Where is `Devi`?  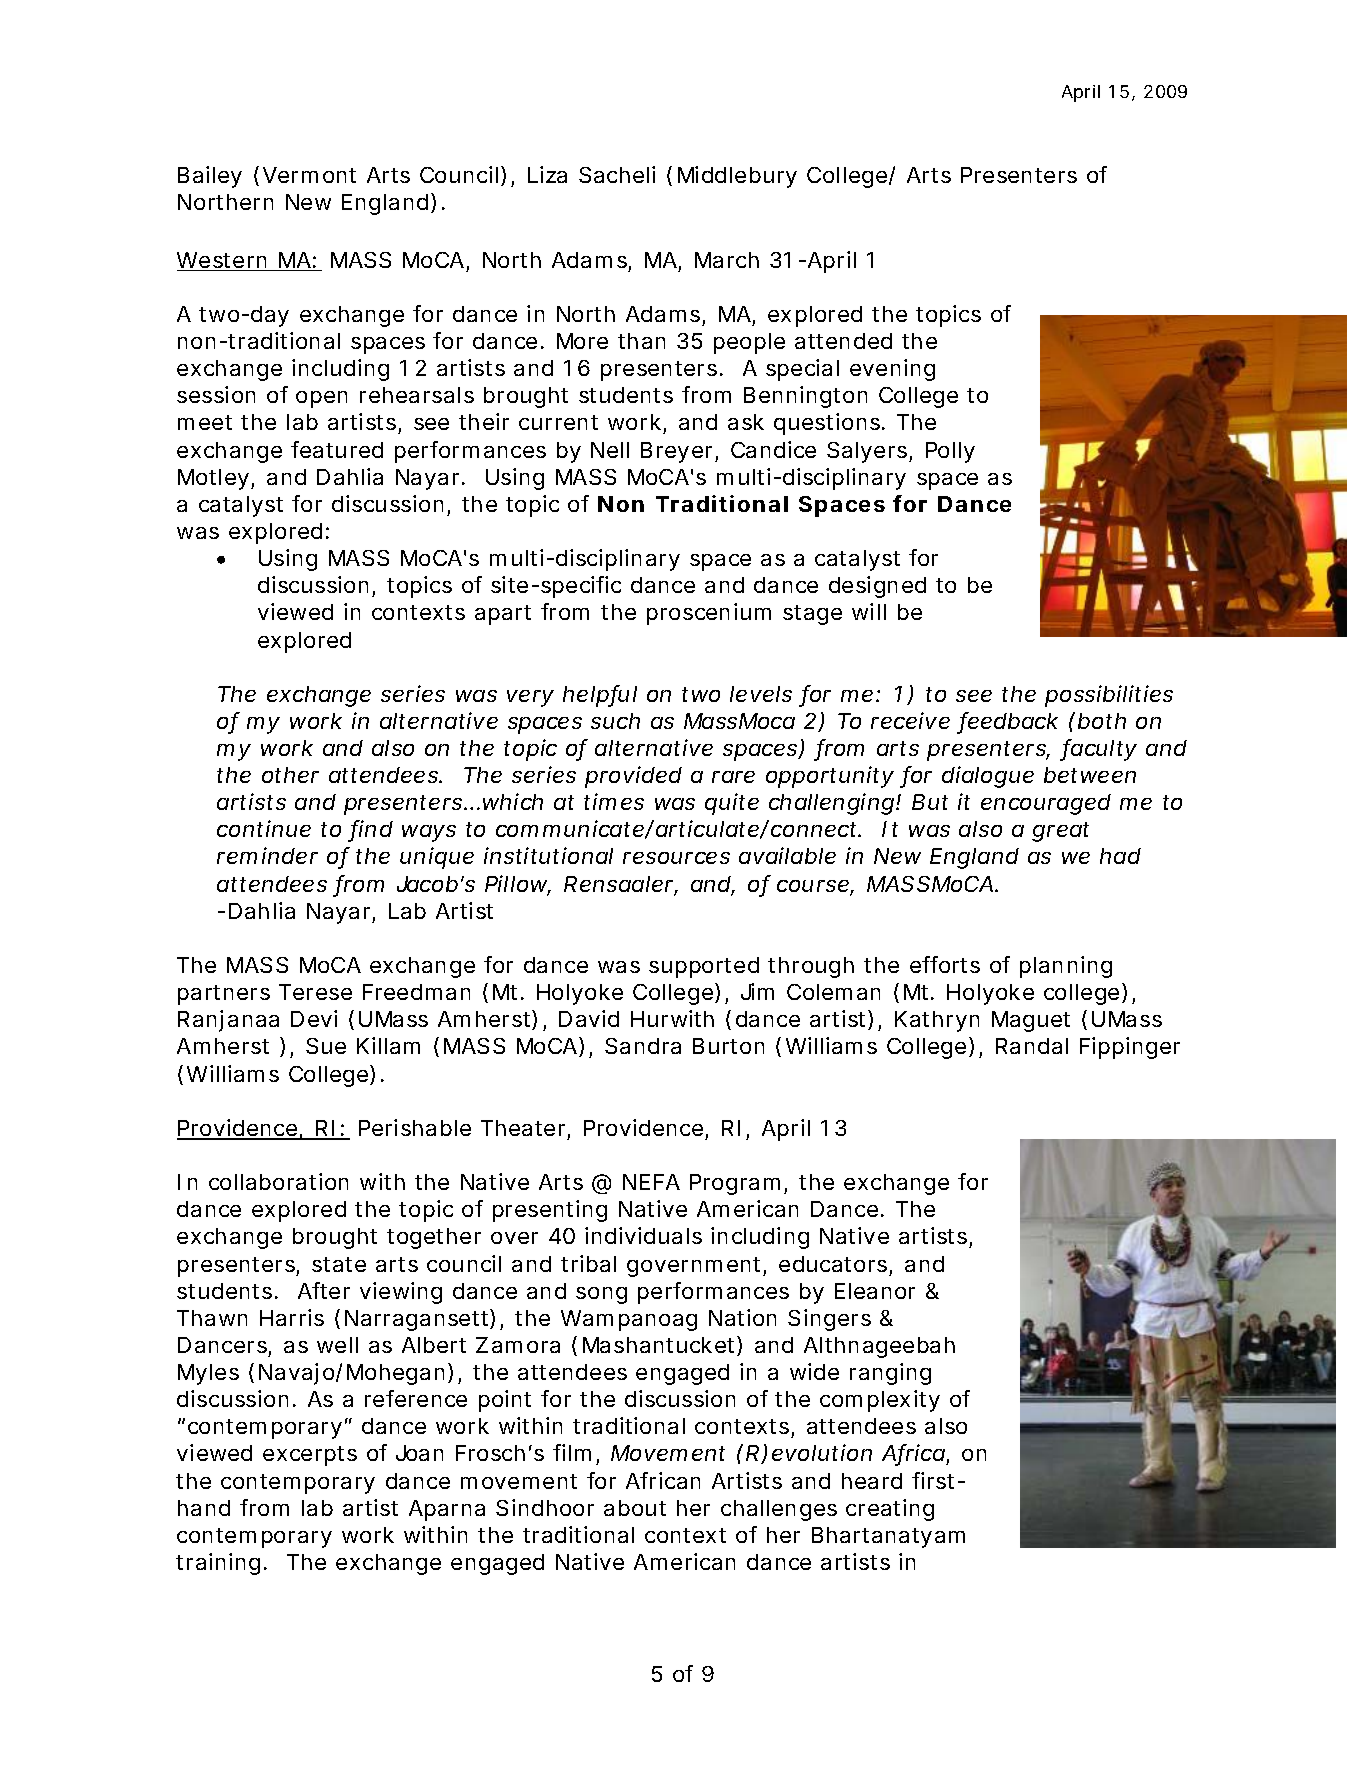 Devi is located at coordinates (314, 1018).
